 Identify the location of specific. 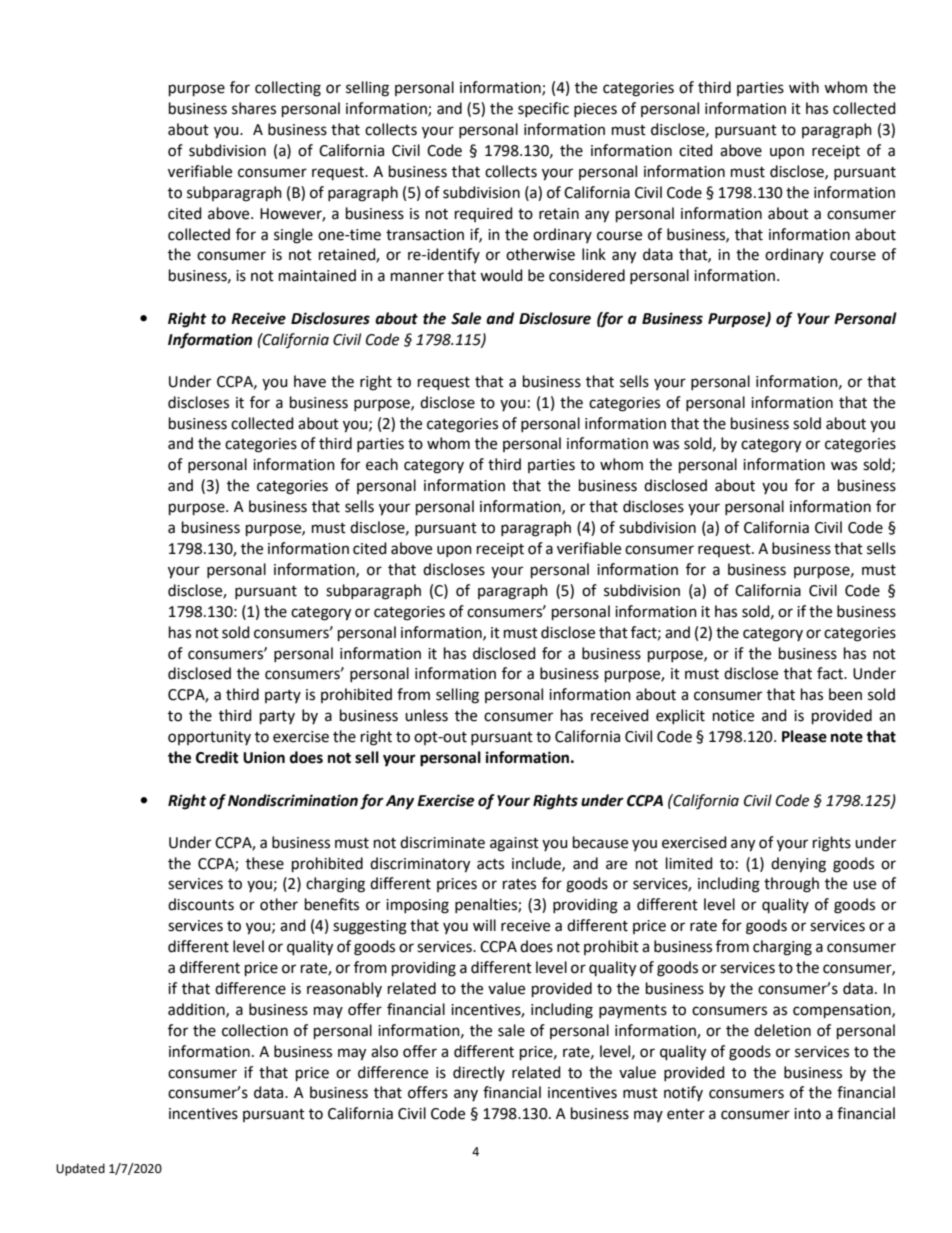
(543, 109).
